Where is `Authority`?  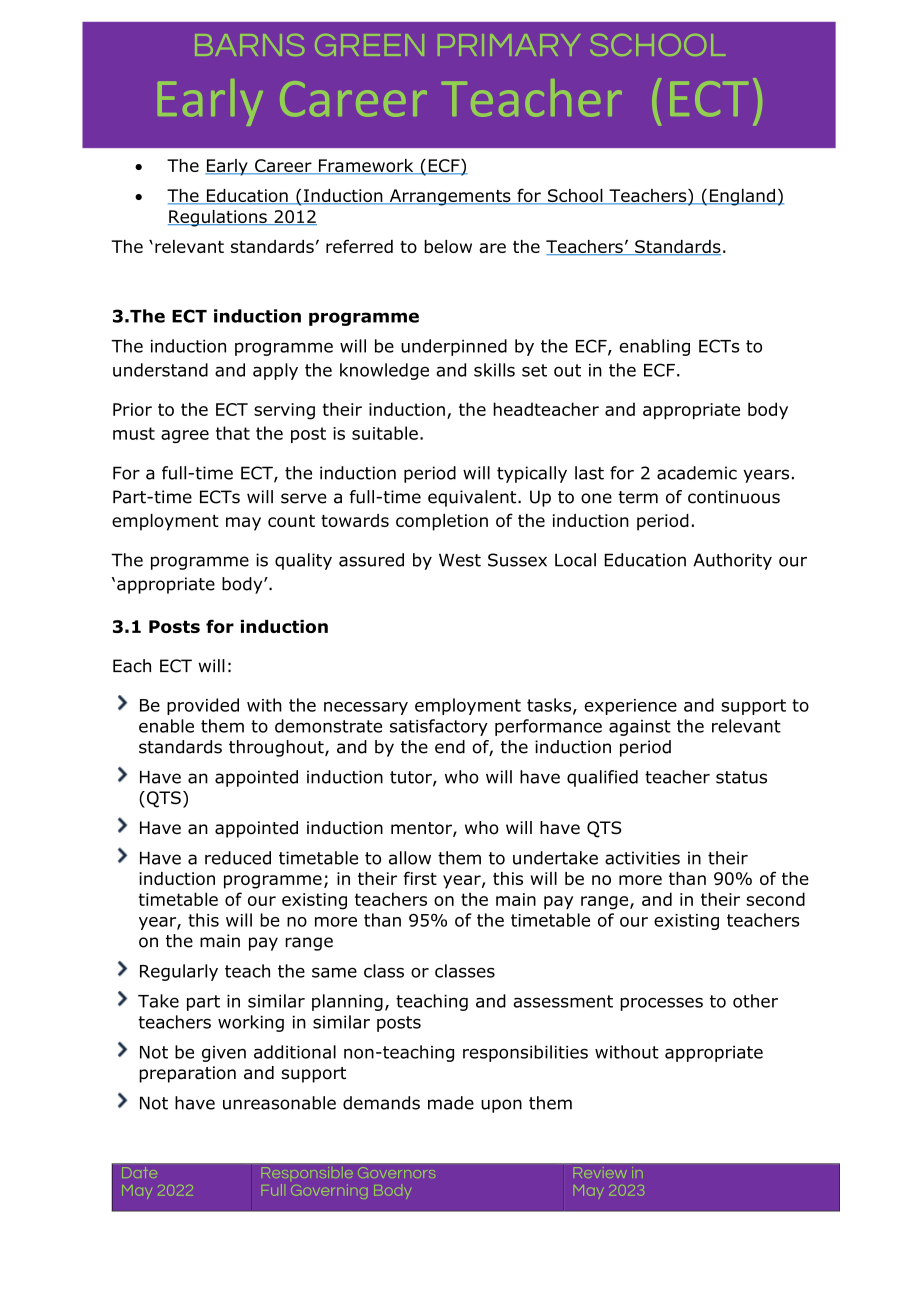
Authority is located at coordinates (732, 561).
